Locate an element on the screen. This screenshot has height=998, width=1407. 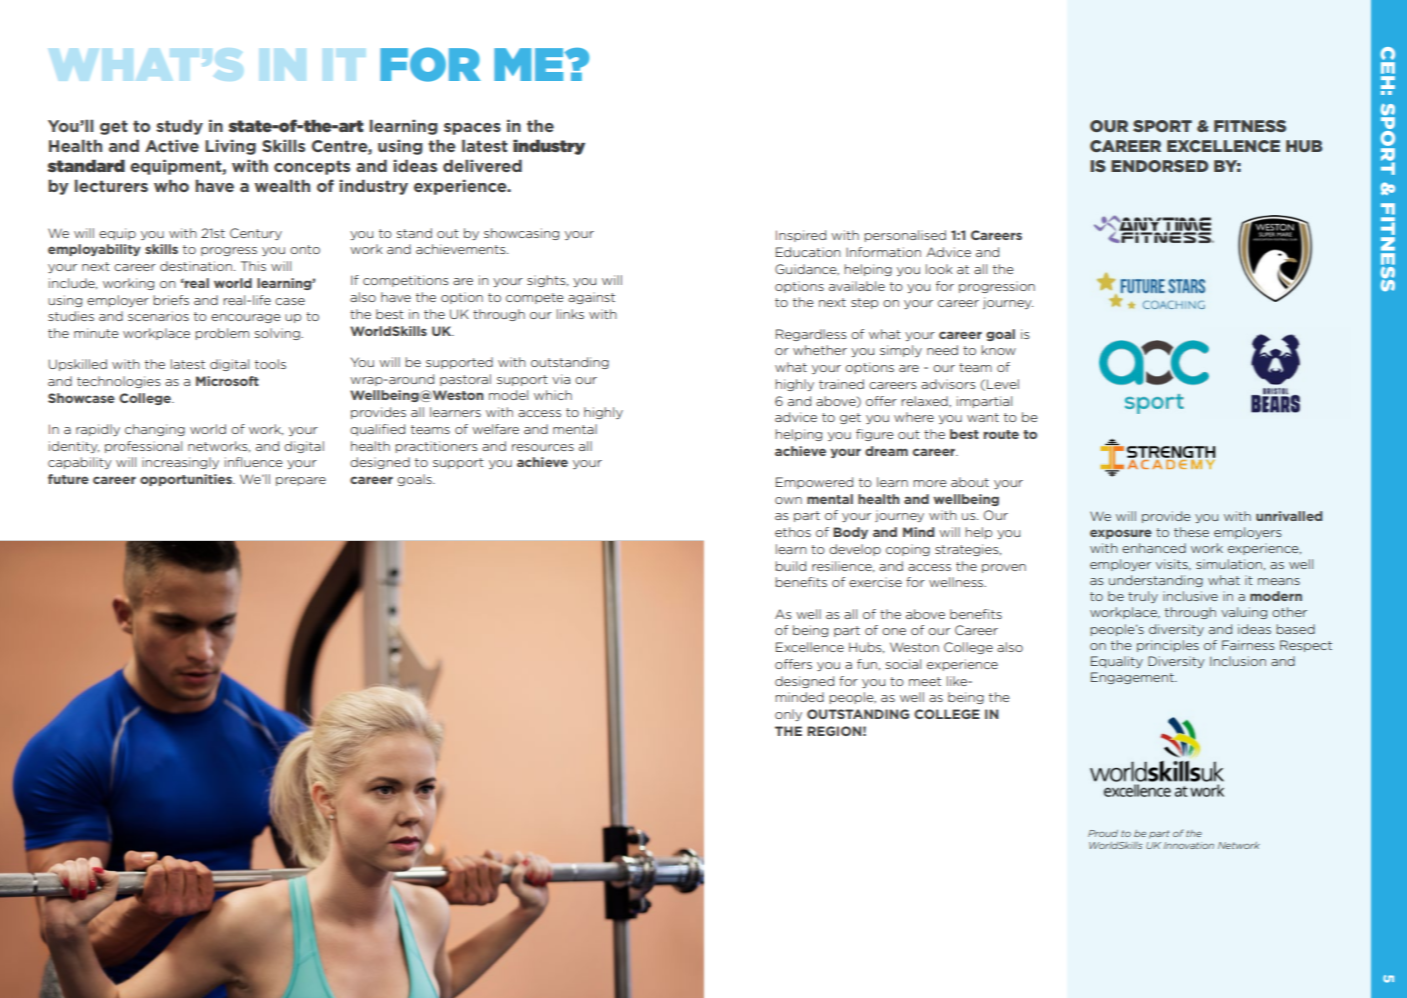
fun is located at coordinates (868, 664).
